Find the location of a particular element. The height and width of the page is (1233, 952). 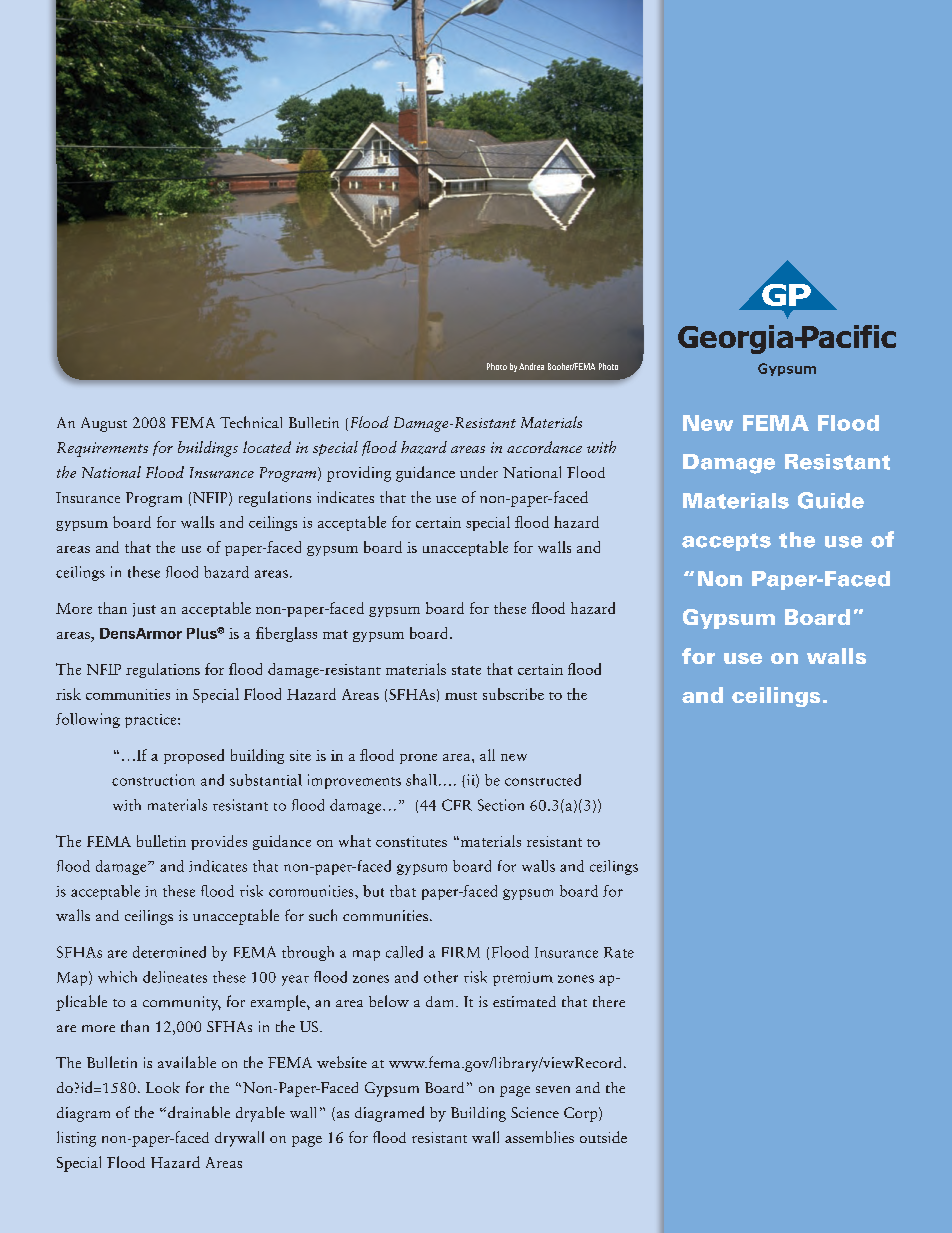

accepts is located at coordinates (726, 542).
